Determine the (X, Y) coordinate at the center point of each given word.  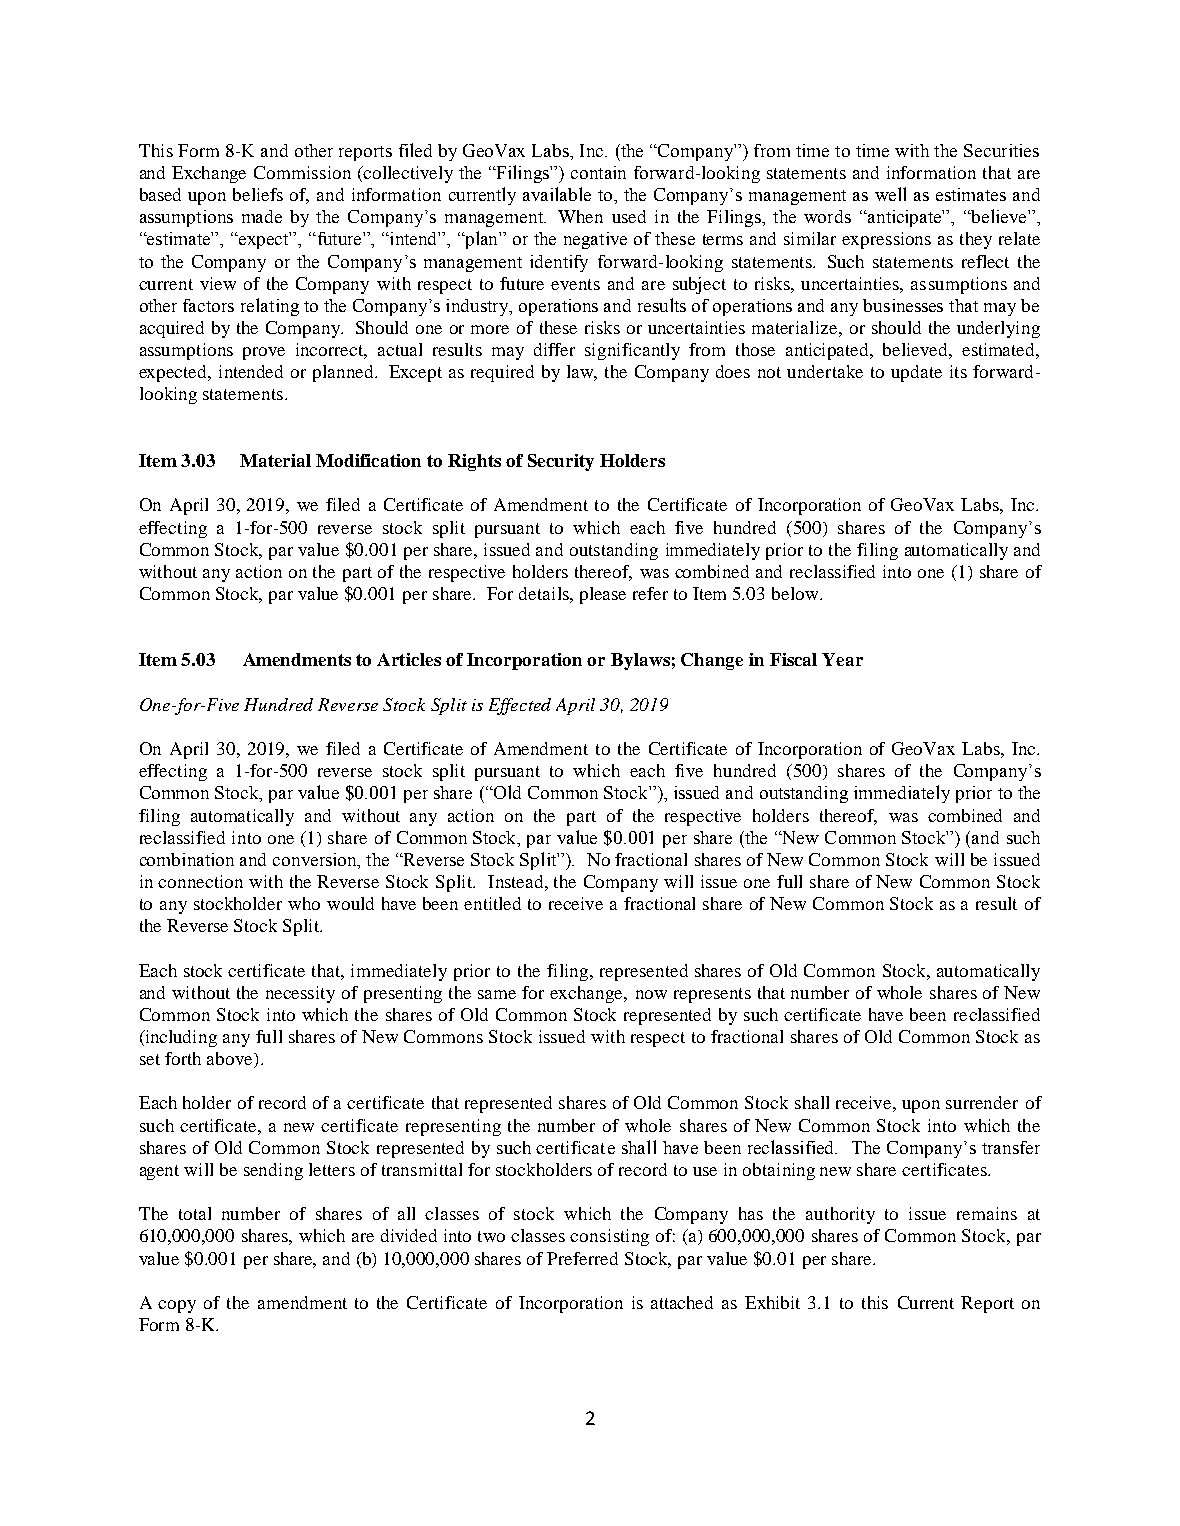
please (603, 595)
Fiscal (793, 659)
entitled (492, 903)
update (916, 373)
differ (554, 349)
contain (598, 172)
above (231, 1060)
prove (264, 353)
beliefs (258, 194)
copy (177, 1306)
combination (187, 859)
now (651, 994)
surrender (982, 1102)
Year (842, 659)
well (890, 194)
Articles (409, 659)
